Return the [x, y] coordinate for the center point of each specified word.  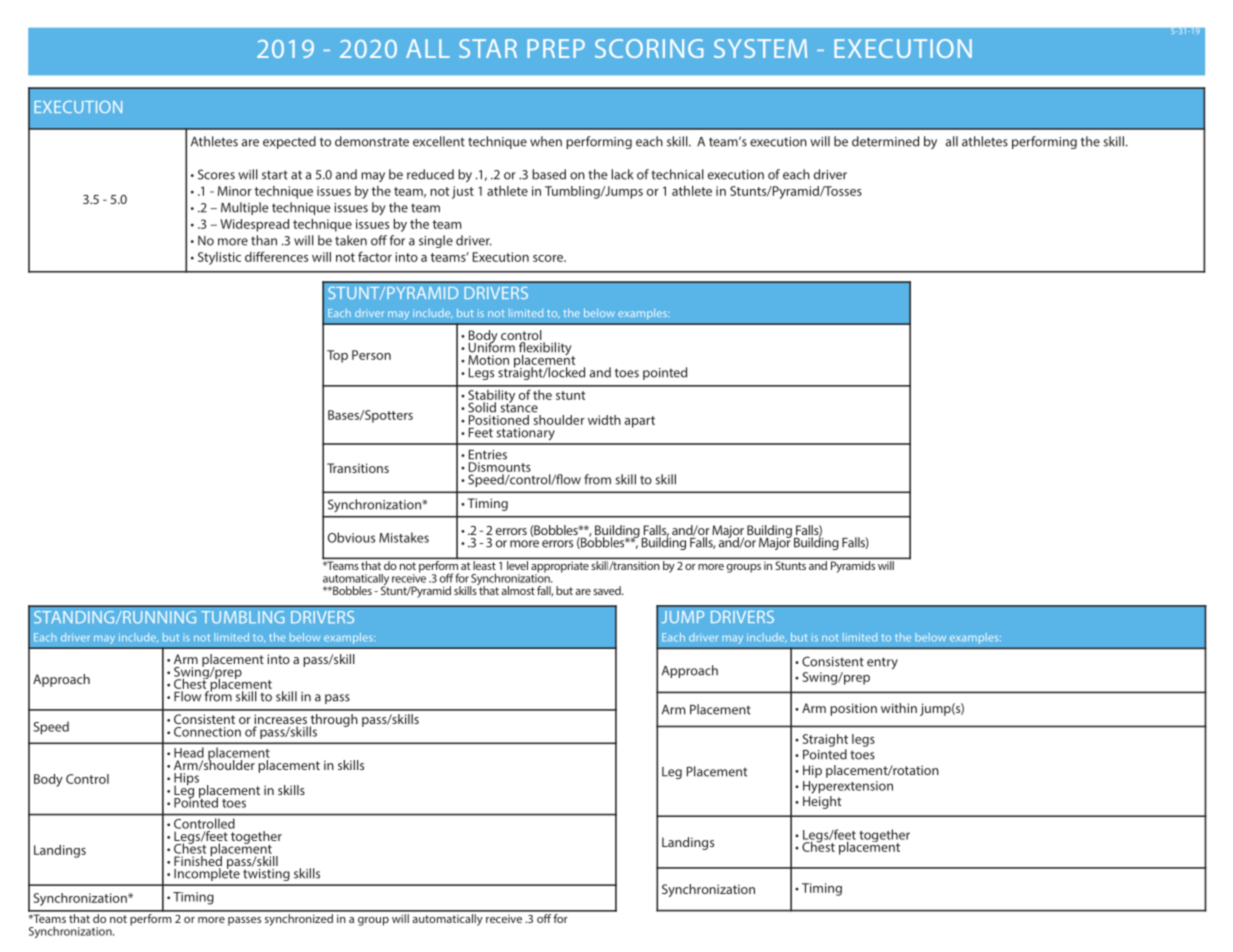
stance [519, 407]
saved [608, 590]
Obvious [351, 537]
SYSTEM [760, 48]
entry [882, 663]
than [264, 240]
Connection [207, 732]
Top [337, 356]
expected [289, 142]
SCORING [649, 48]
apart [640, 422]
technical [677, 174]
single [436, 241]
